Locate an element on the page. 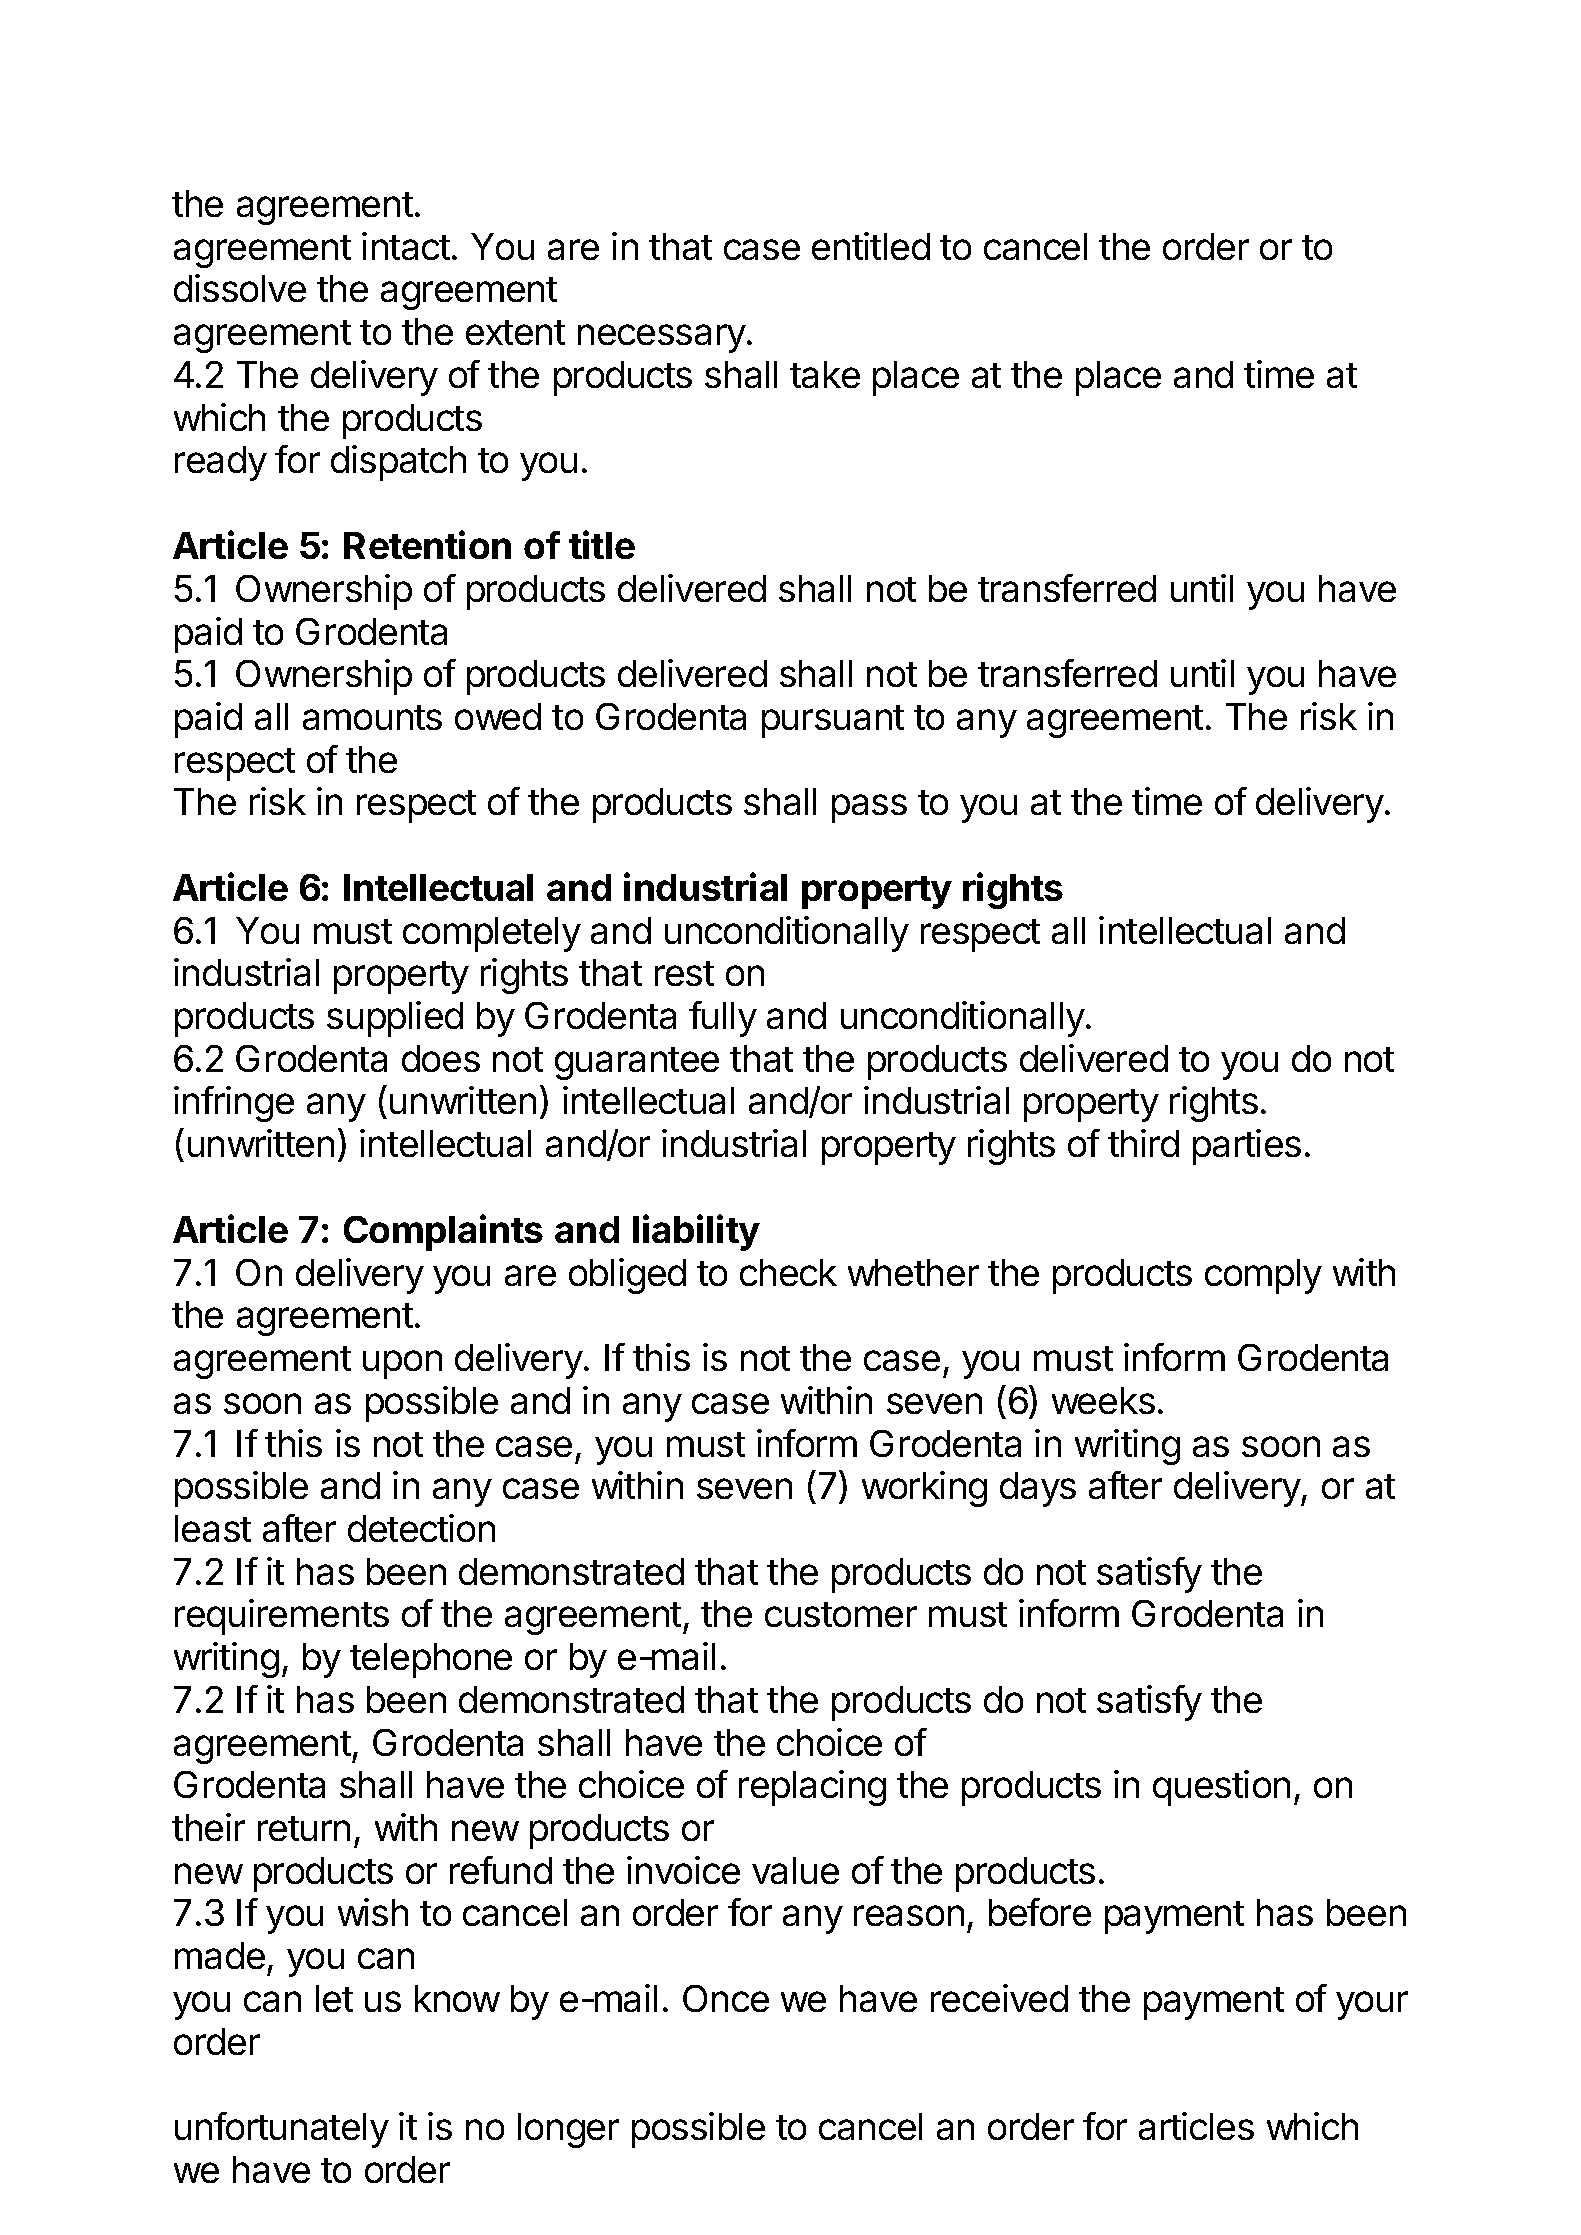  take is located at coordinates (825, 374).
